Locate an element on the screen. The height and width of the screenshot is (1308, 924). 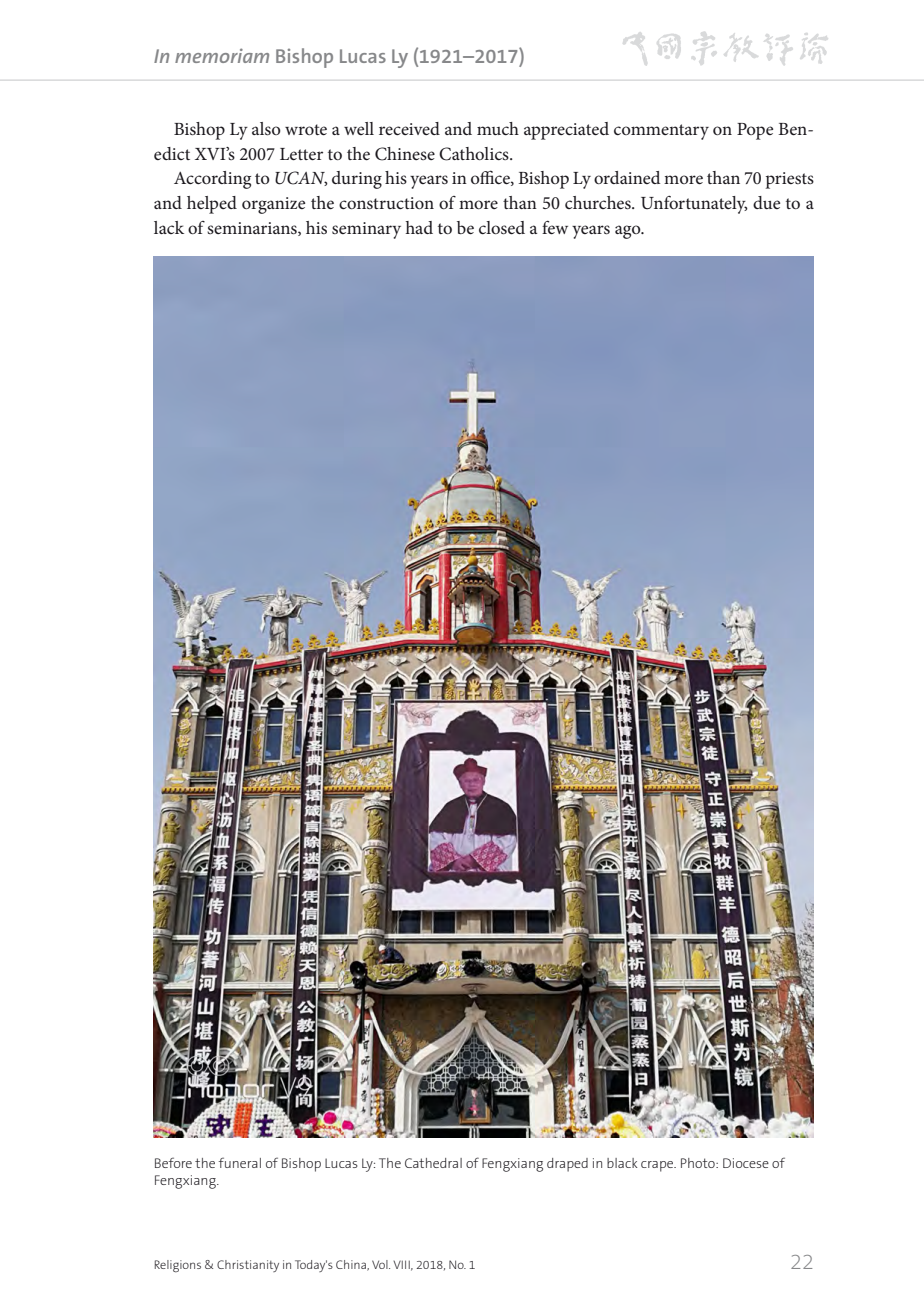
closed is located at coordinates (502, 227).
